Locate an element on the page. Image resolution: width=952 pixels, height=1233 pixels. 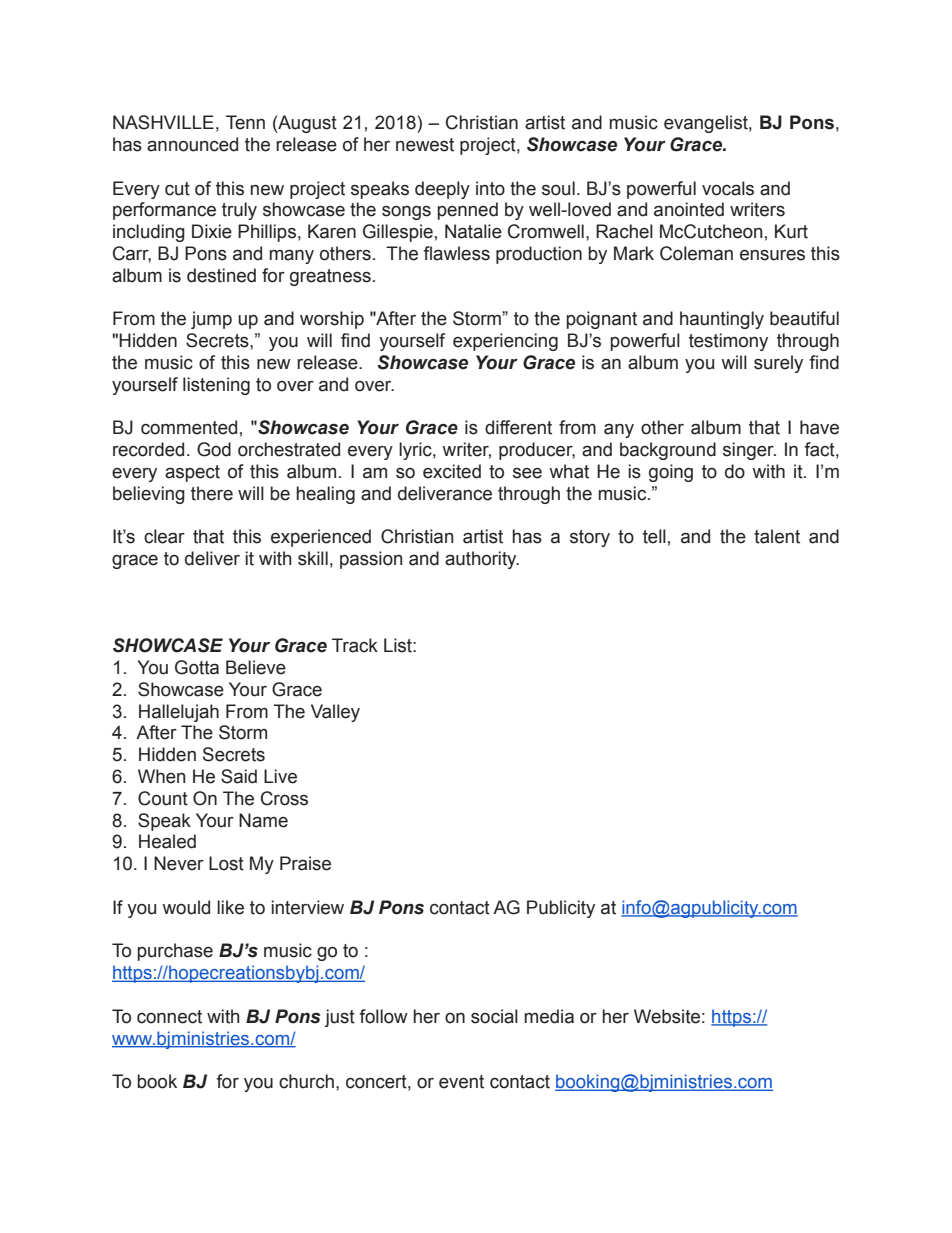
announced is located at coordinates (192, 144).
